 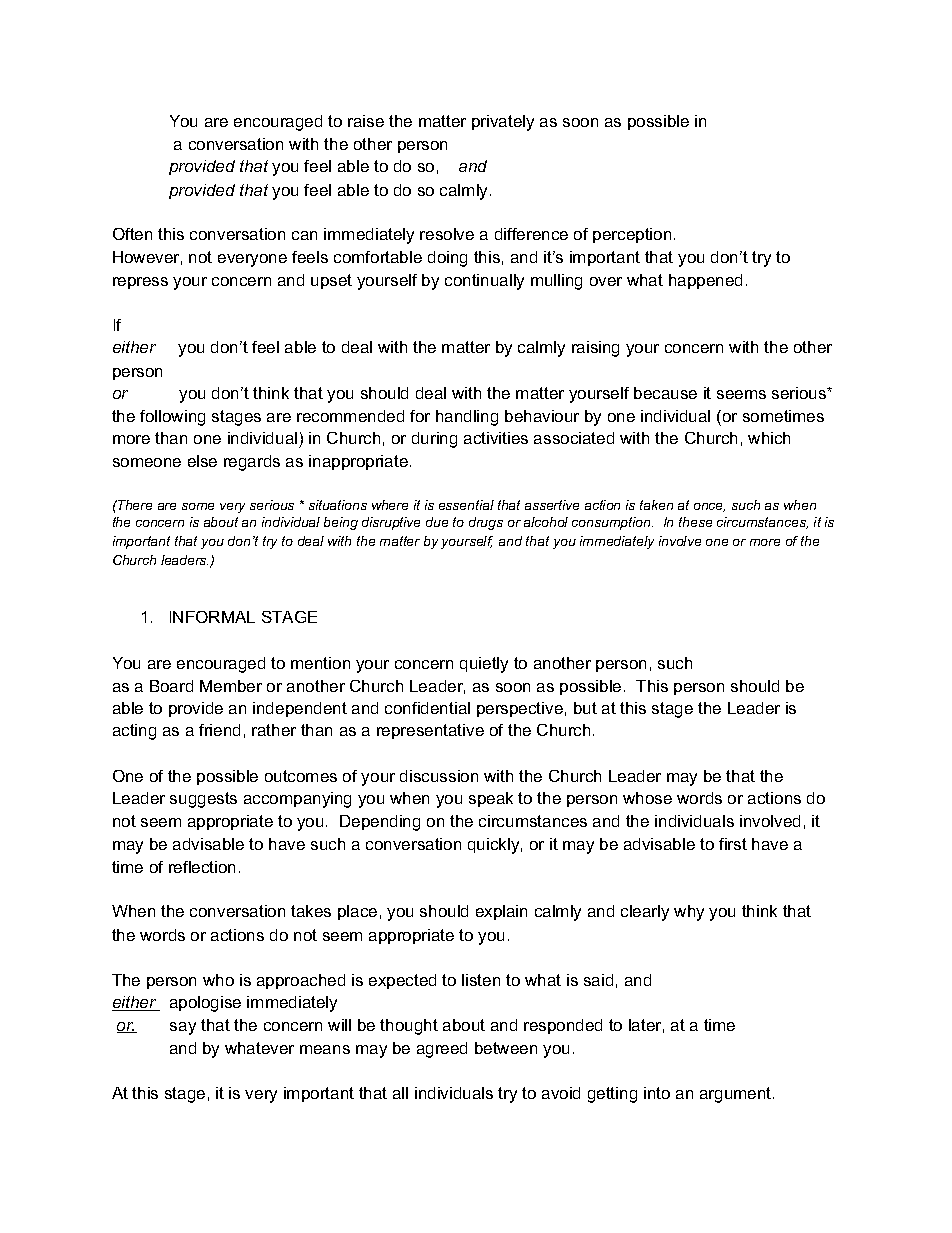 What do you see at coordinates (632, 235) in the document?
I see `perception` at bounding box center [632, 235].
